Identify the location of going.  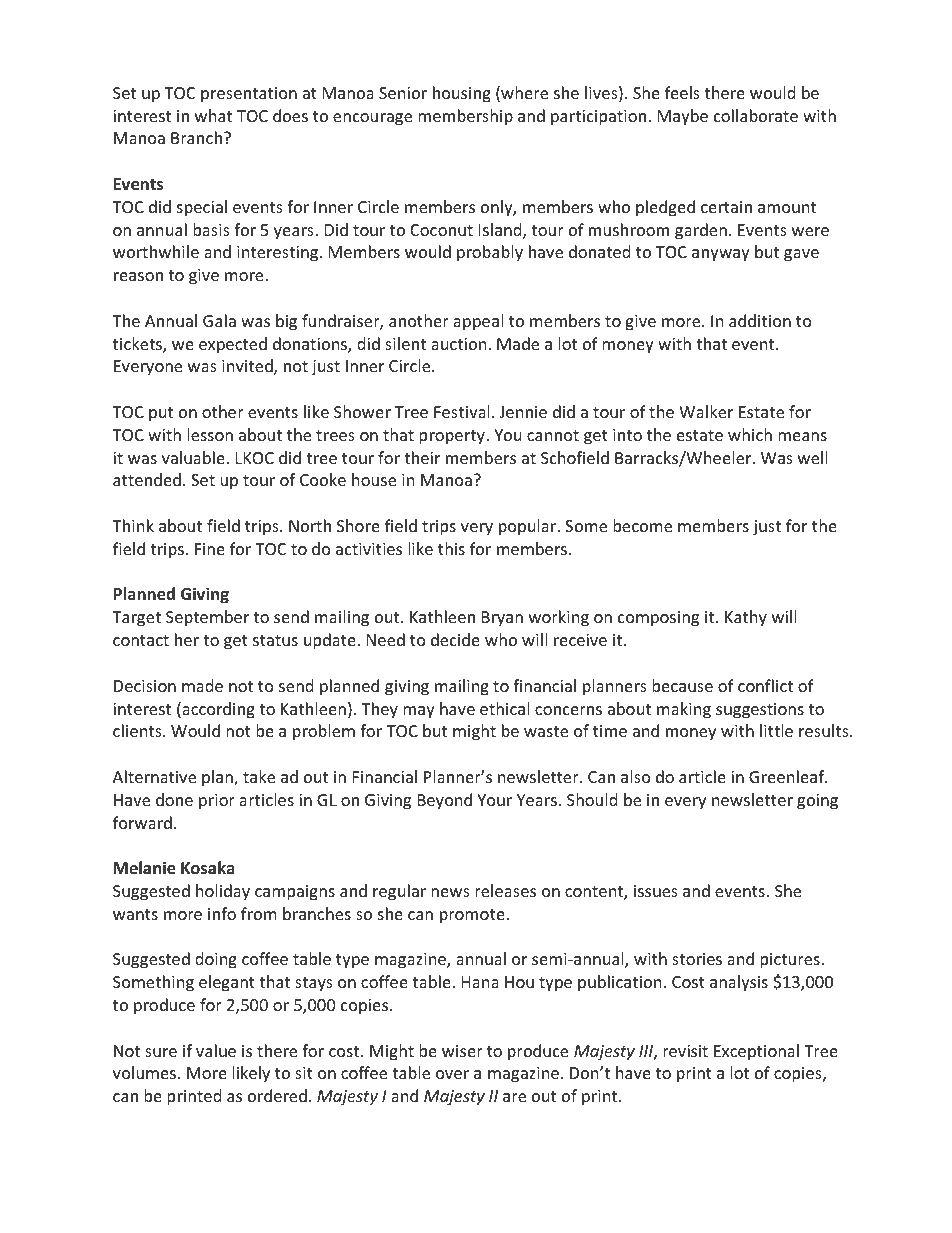
(817, 802).
